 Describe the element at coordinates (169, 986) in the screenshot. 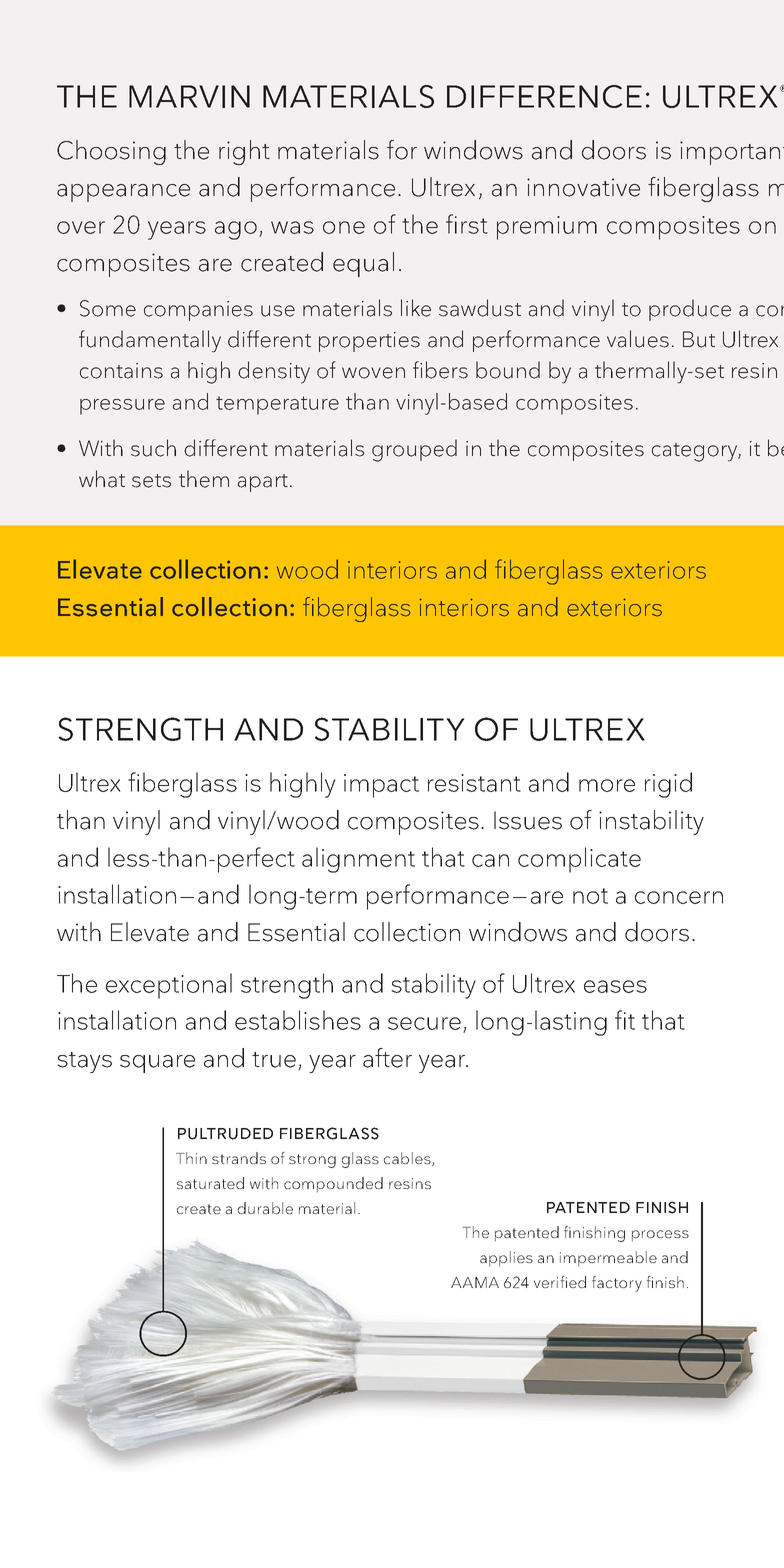

I see `exceptional` at that location.
